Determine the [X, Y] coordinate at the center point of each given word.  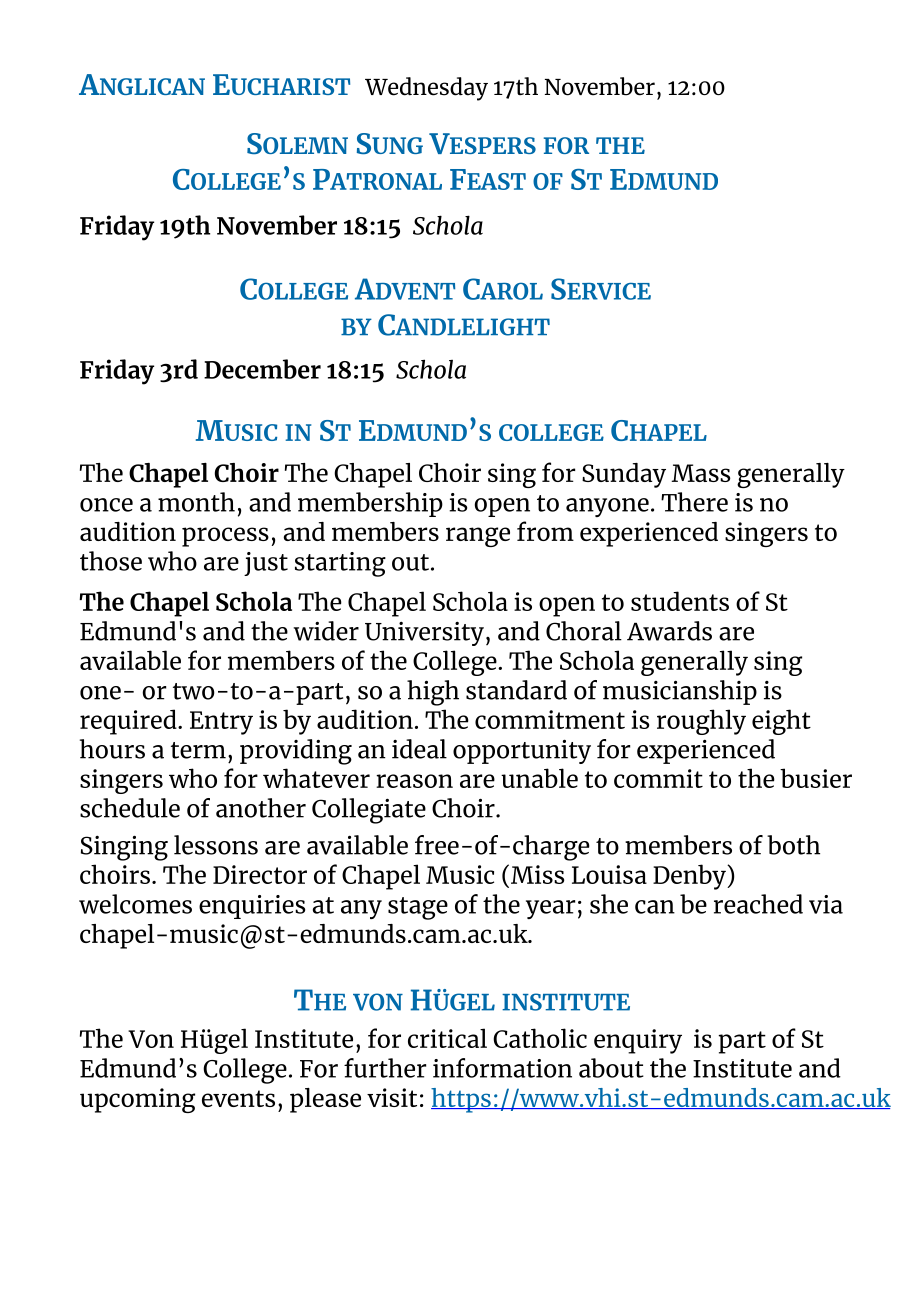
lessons [216, 845]
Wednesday [426, 89]
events [238, 1098]
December [262, 369]
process [225, 537]
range [478, 537]
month [196, 502]
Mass [701, 473]
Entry [221, 723]
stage [418, 908]
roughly [701, 722]
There [694, 502]
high [433, 693]
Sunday [624, 475]
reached [758, 904]
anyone [607, 507]
